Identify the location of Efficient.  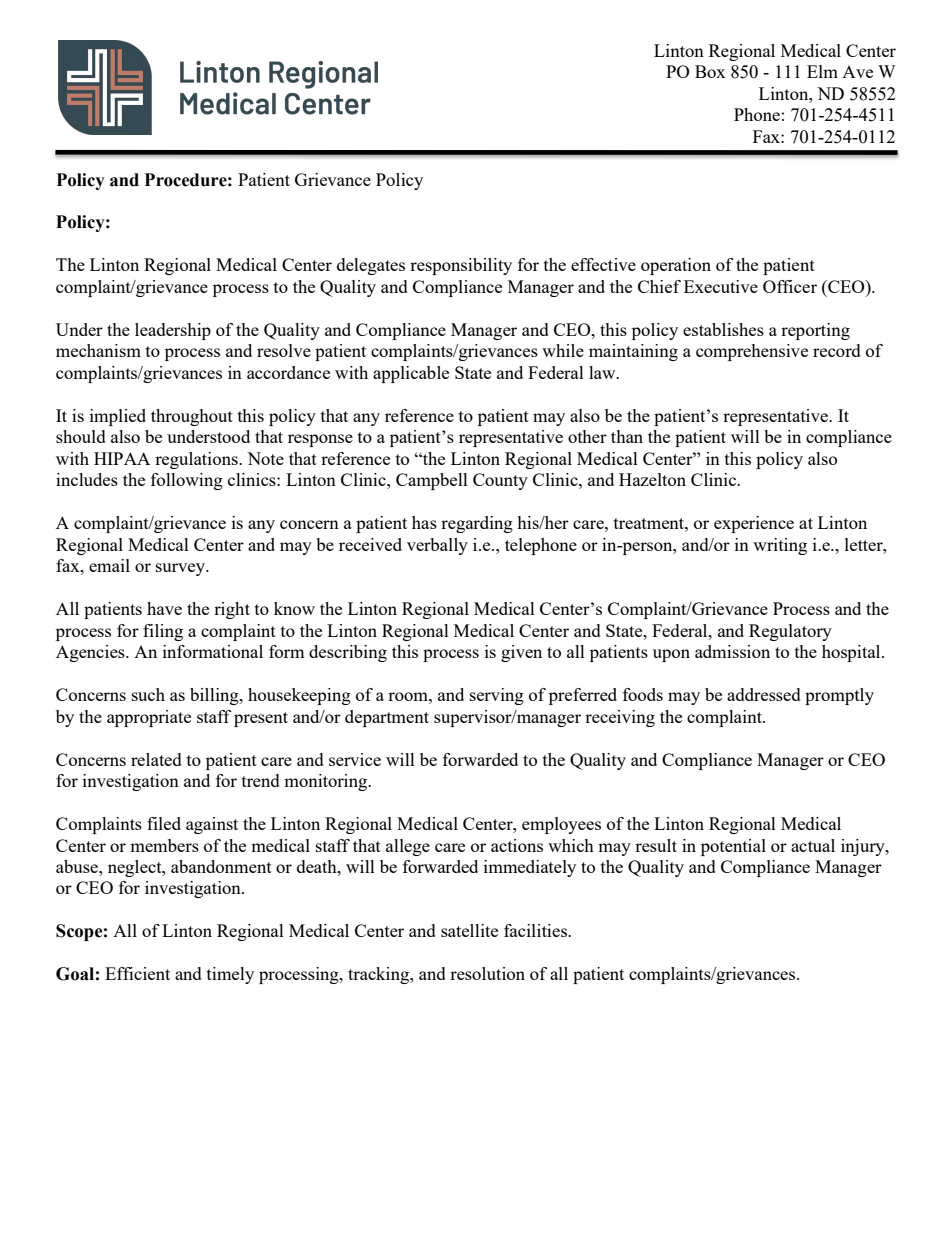
(137, 973).
